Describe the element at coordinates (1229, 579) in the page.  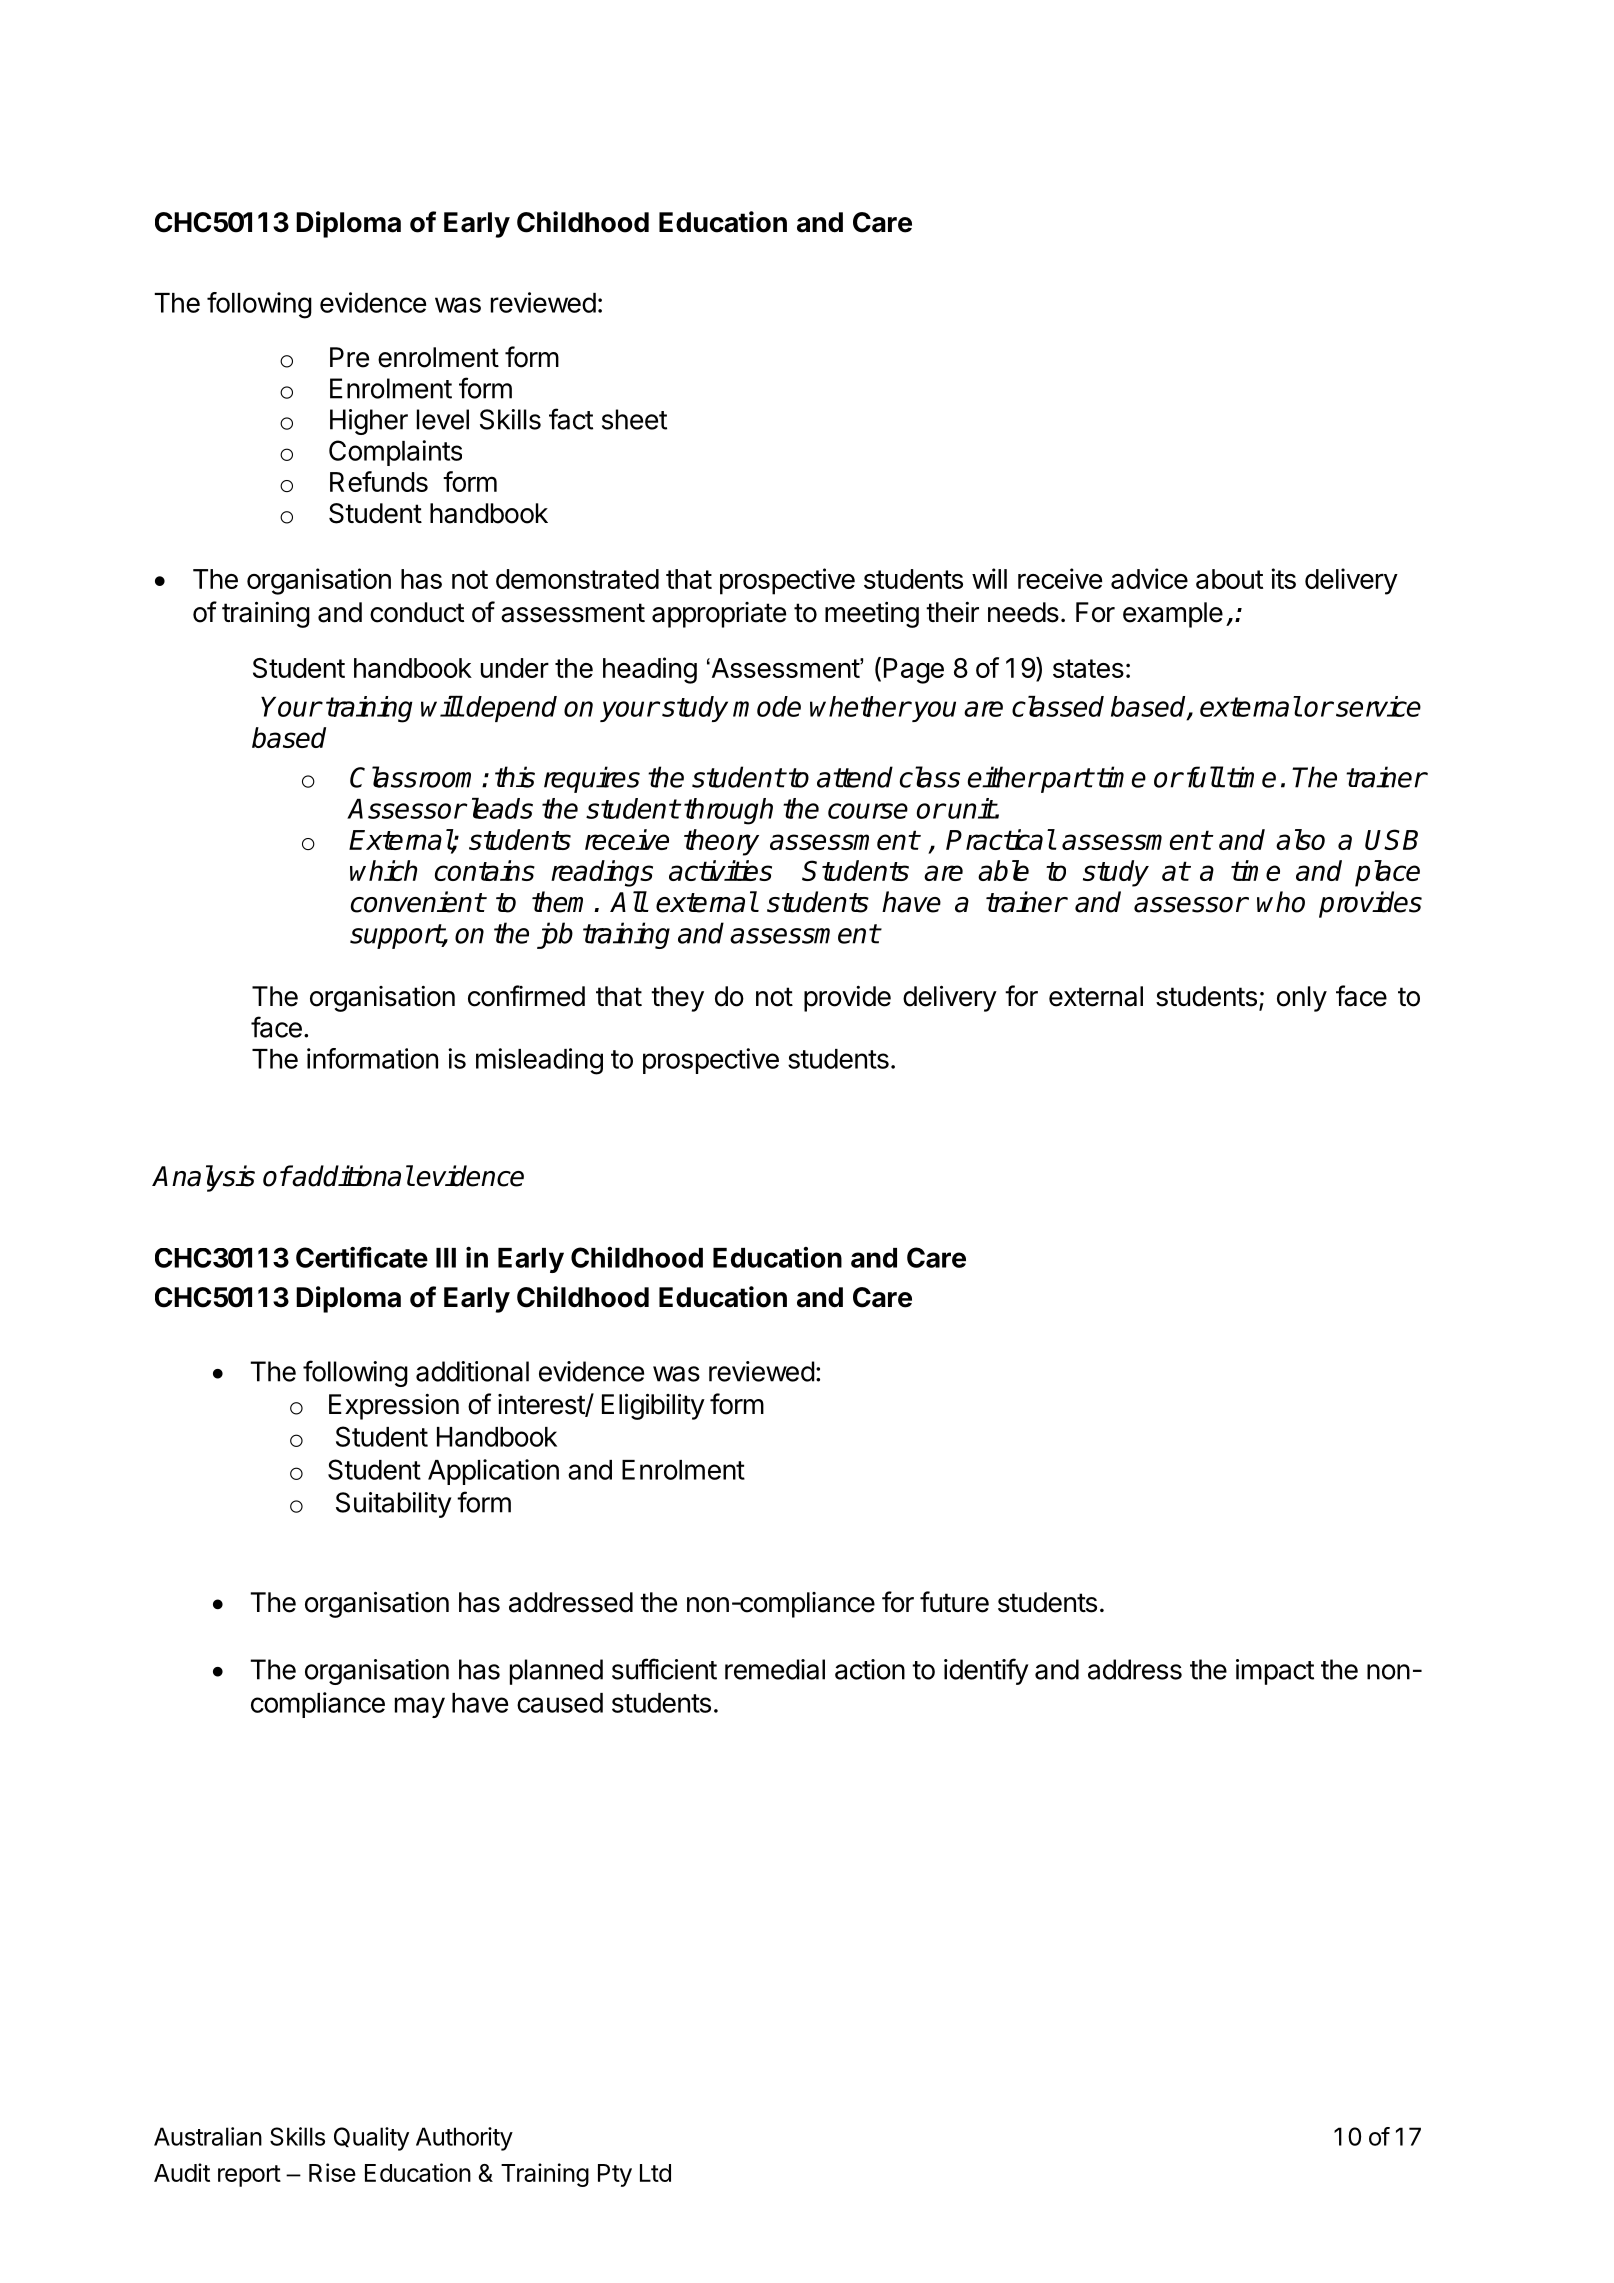
I see `about` at that location.
